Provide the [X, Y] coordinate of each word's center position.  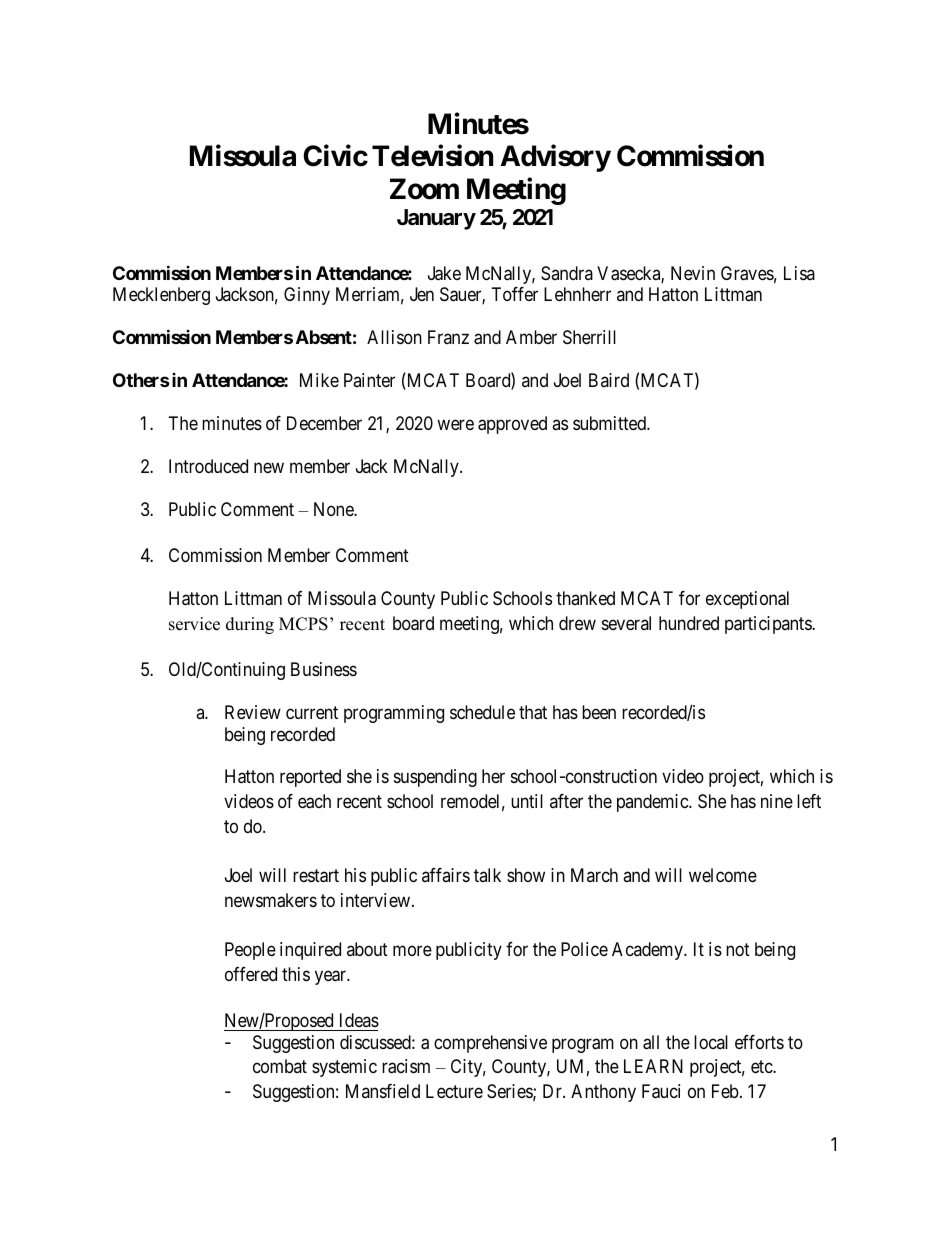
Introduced [208, 466]
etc [762, 1067]
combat [280, 1066]
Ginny [307, 296]
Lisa [799, 273]
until [527, 801]
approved [512, 425]
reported [310, 778]
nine [777, 801]
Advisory [556, 158]
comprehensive [490, 1044]
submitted [610, 423]
